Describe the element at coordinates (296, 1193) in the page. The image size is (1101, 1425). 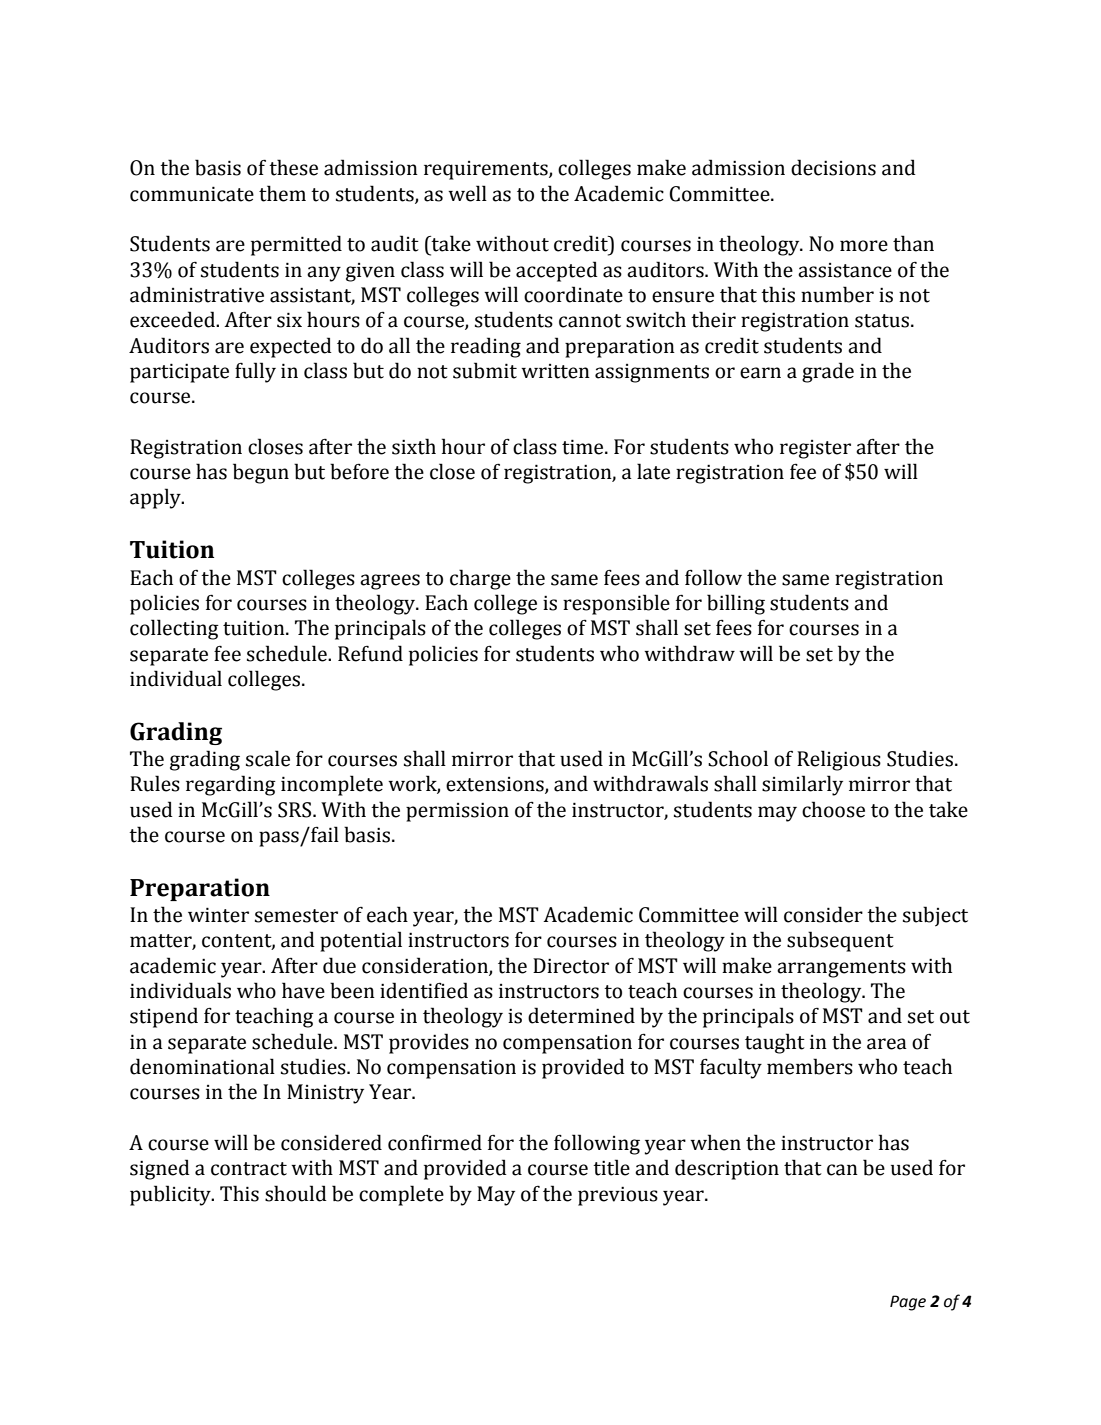
I see `should` at that location.
